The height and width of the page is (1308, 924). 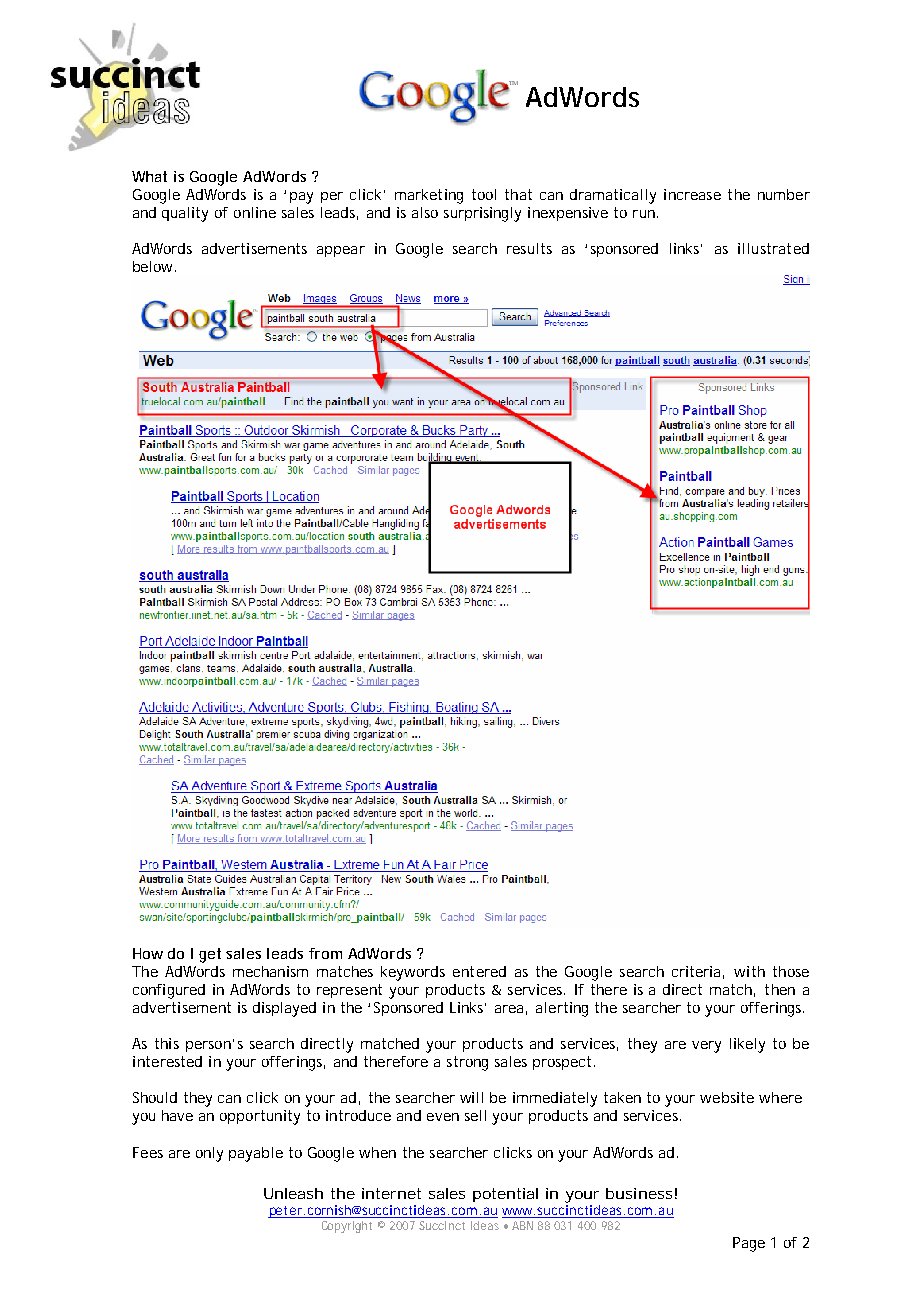 What do you see at coordinates (255, 212) in the page?
I see `online` at bounding box center [255, 212].
